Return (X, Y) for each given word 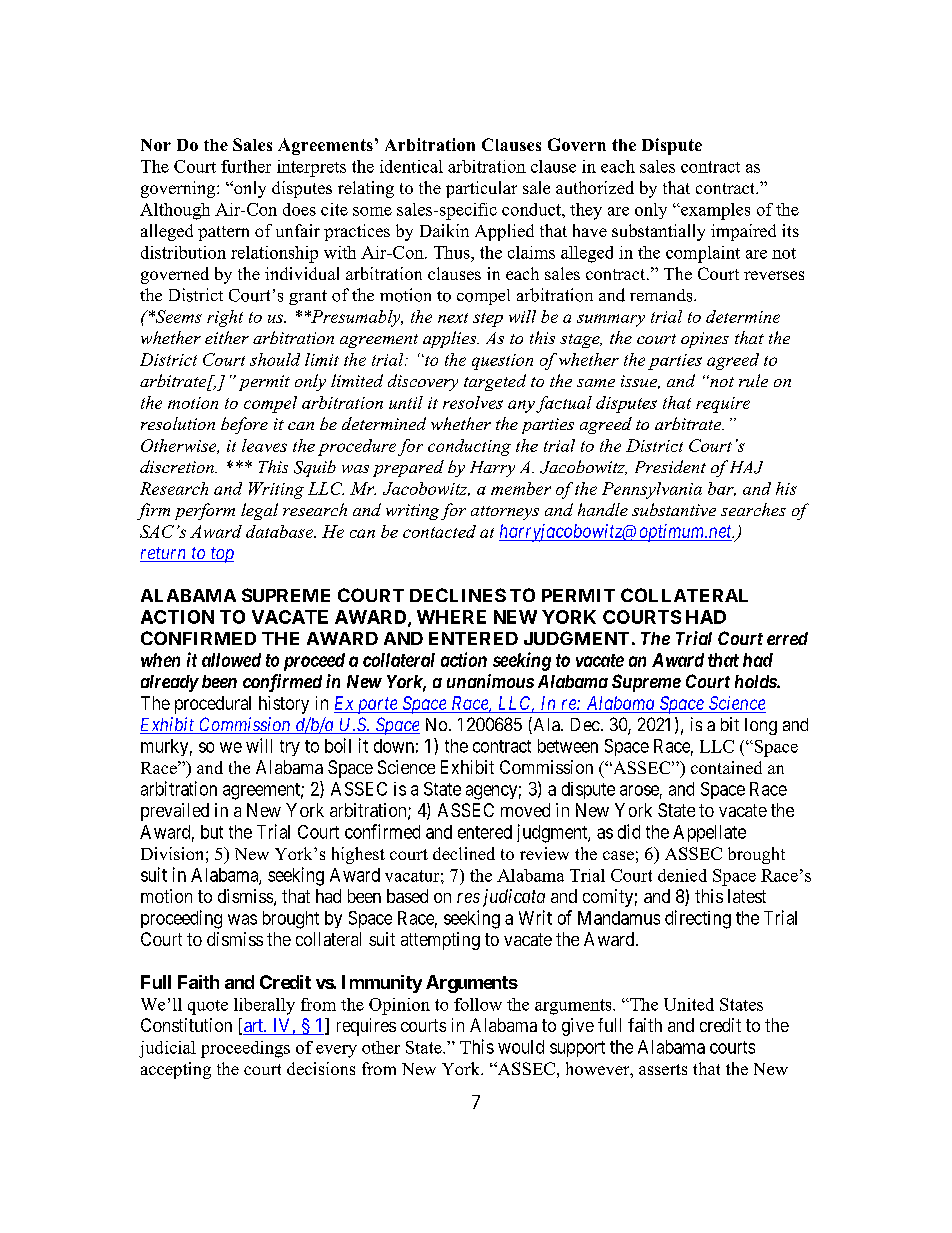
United (689, 1004)
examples (714, 211)
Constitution (186, 1025)
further (246, 166)
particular (481, 189)
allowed (231, 660)
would (521, 1047)
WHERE (451, 617)
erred (787, 638)
